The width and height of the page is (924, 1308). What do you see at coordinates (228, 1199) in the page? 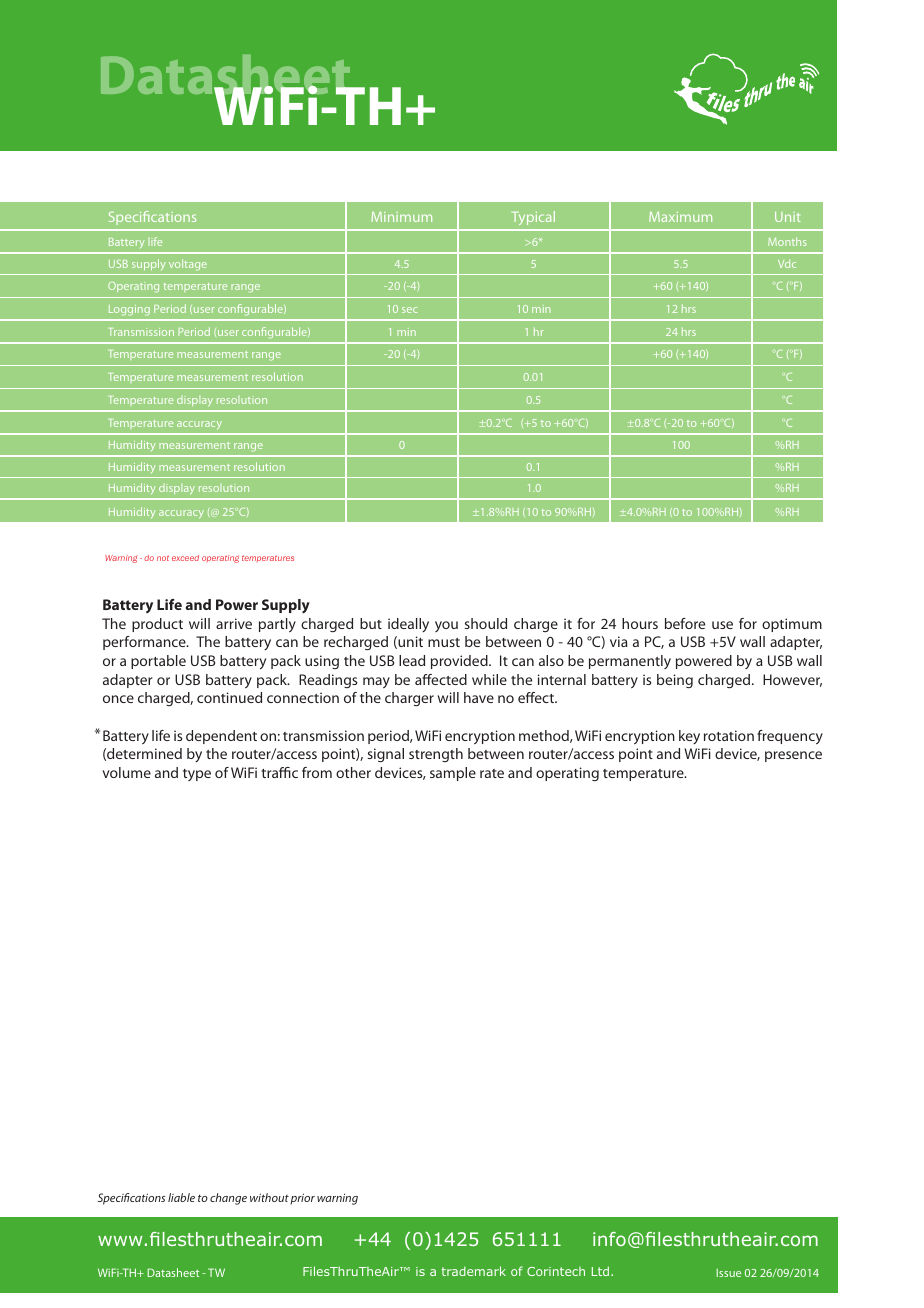
I see `change` at bounding box center [228, 1199].
